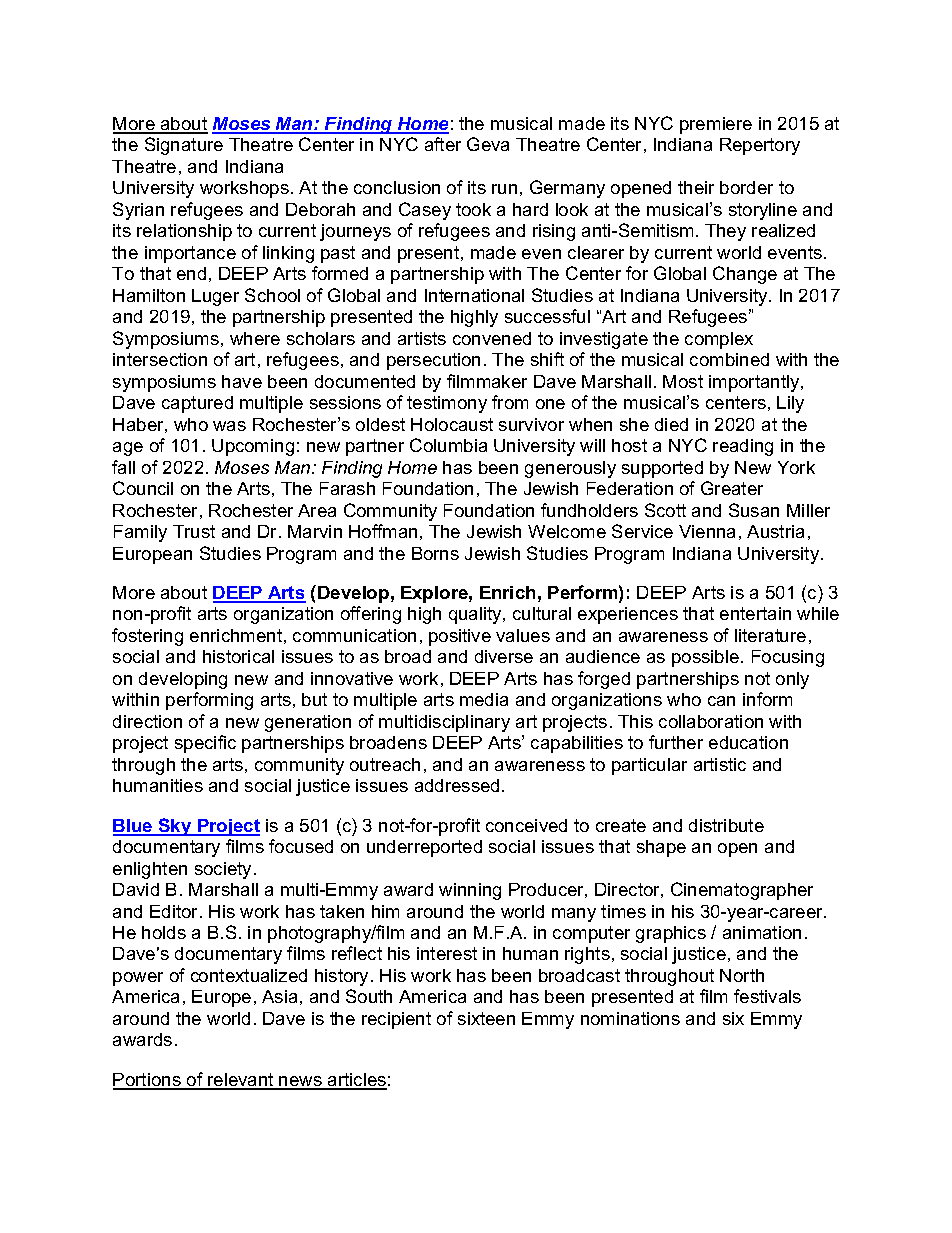  What do you see at coordinates (755, 613) in the screenshot?
I see `entertain` at bounding box center [755, 613].
